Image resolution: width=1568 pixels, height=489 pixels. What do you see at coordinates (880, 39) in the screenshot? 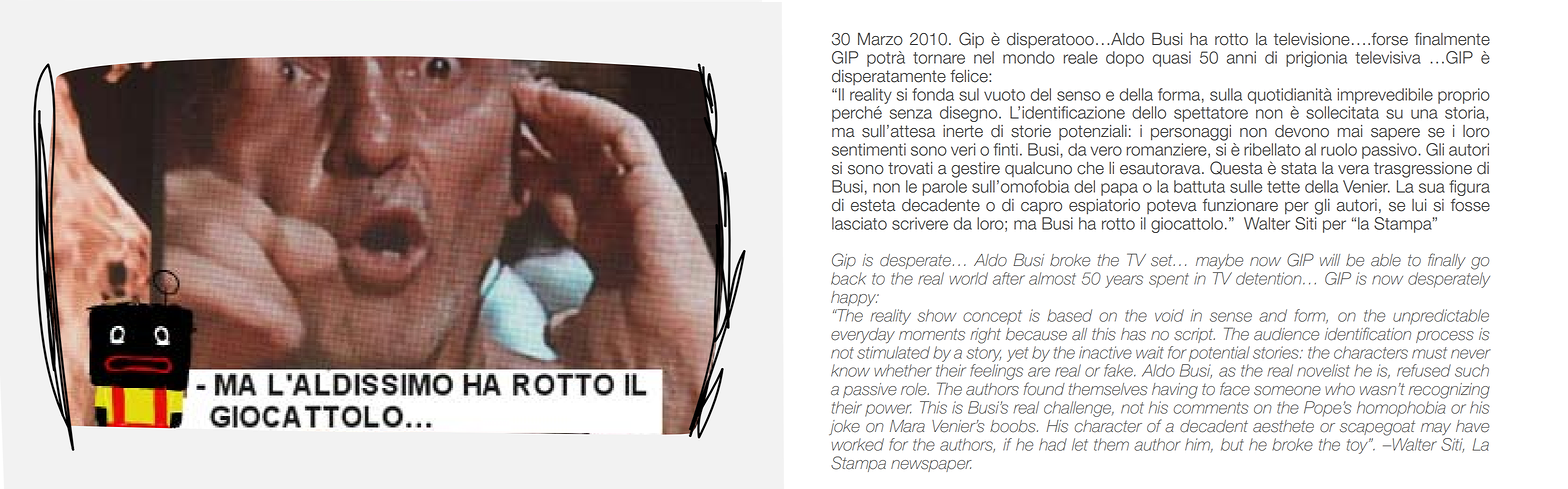
I see `Marzo` at bounding box center [880, 39].
